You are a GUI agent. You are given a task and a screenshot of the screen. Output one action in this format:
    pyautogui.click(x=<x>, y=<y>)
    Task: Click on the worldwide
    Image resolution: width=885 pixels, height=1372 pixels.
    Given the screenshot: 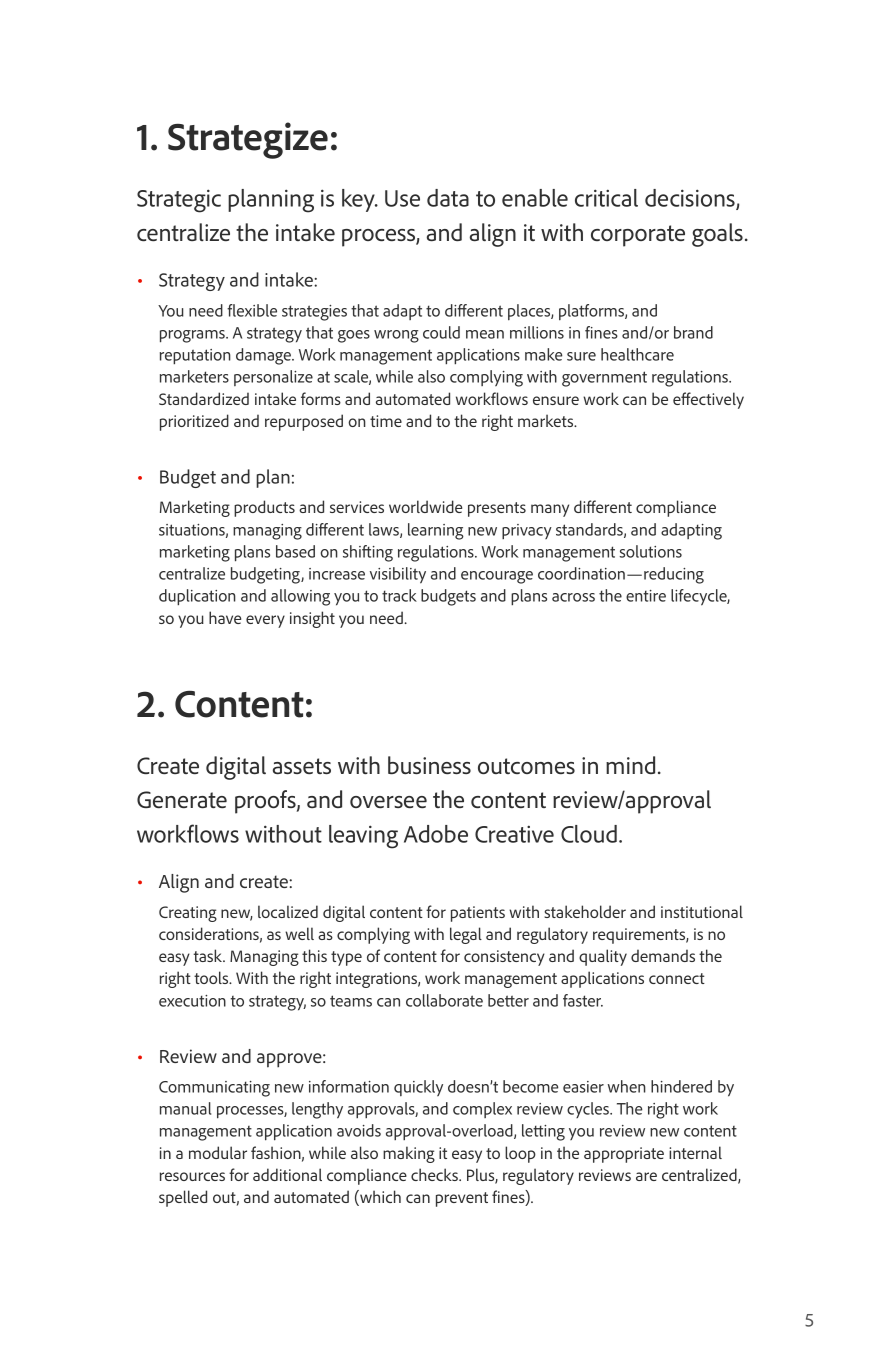 What is the action you would take?
    pyautogui.click(x=425, y=506)
